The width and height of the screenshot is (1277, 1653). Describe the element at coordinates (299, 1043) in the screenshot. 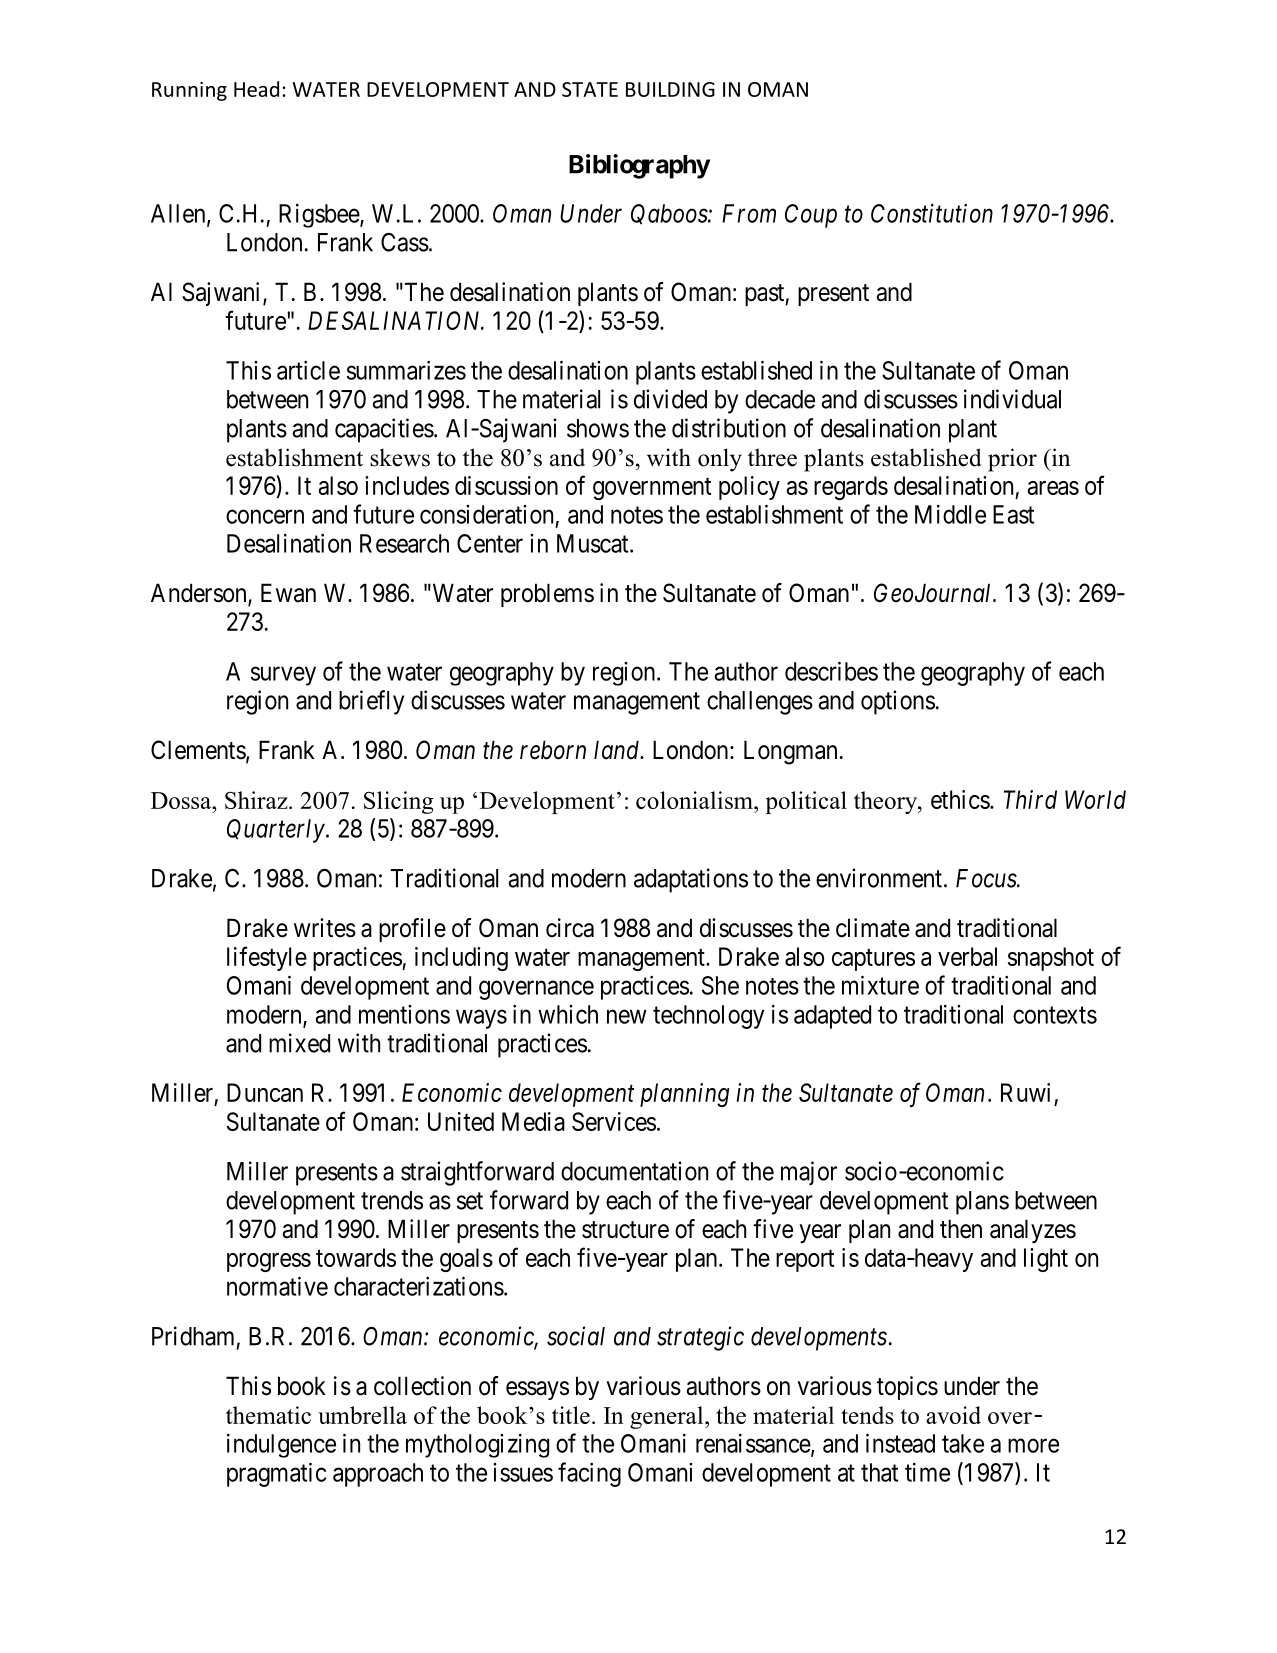

I see `mixed` at that location.
